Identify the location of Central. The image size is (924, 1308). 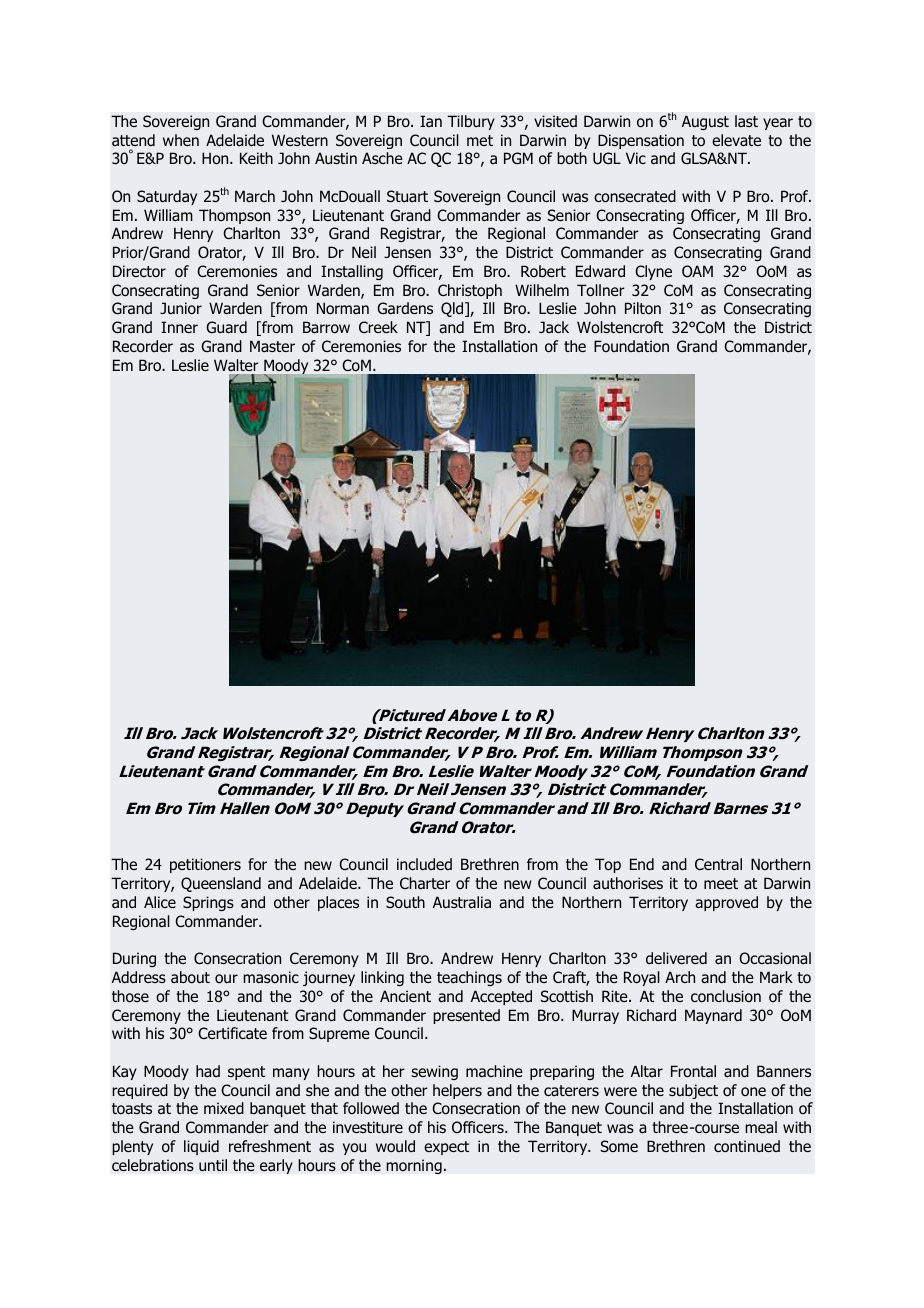
(718, 864).
